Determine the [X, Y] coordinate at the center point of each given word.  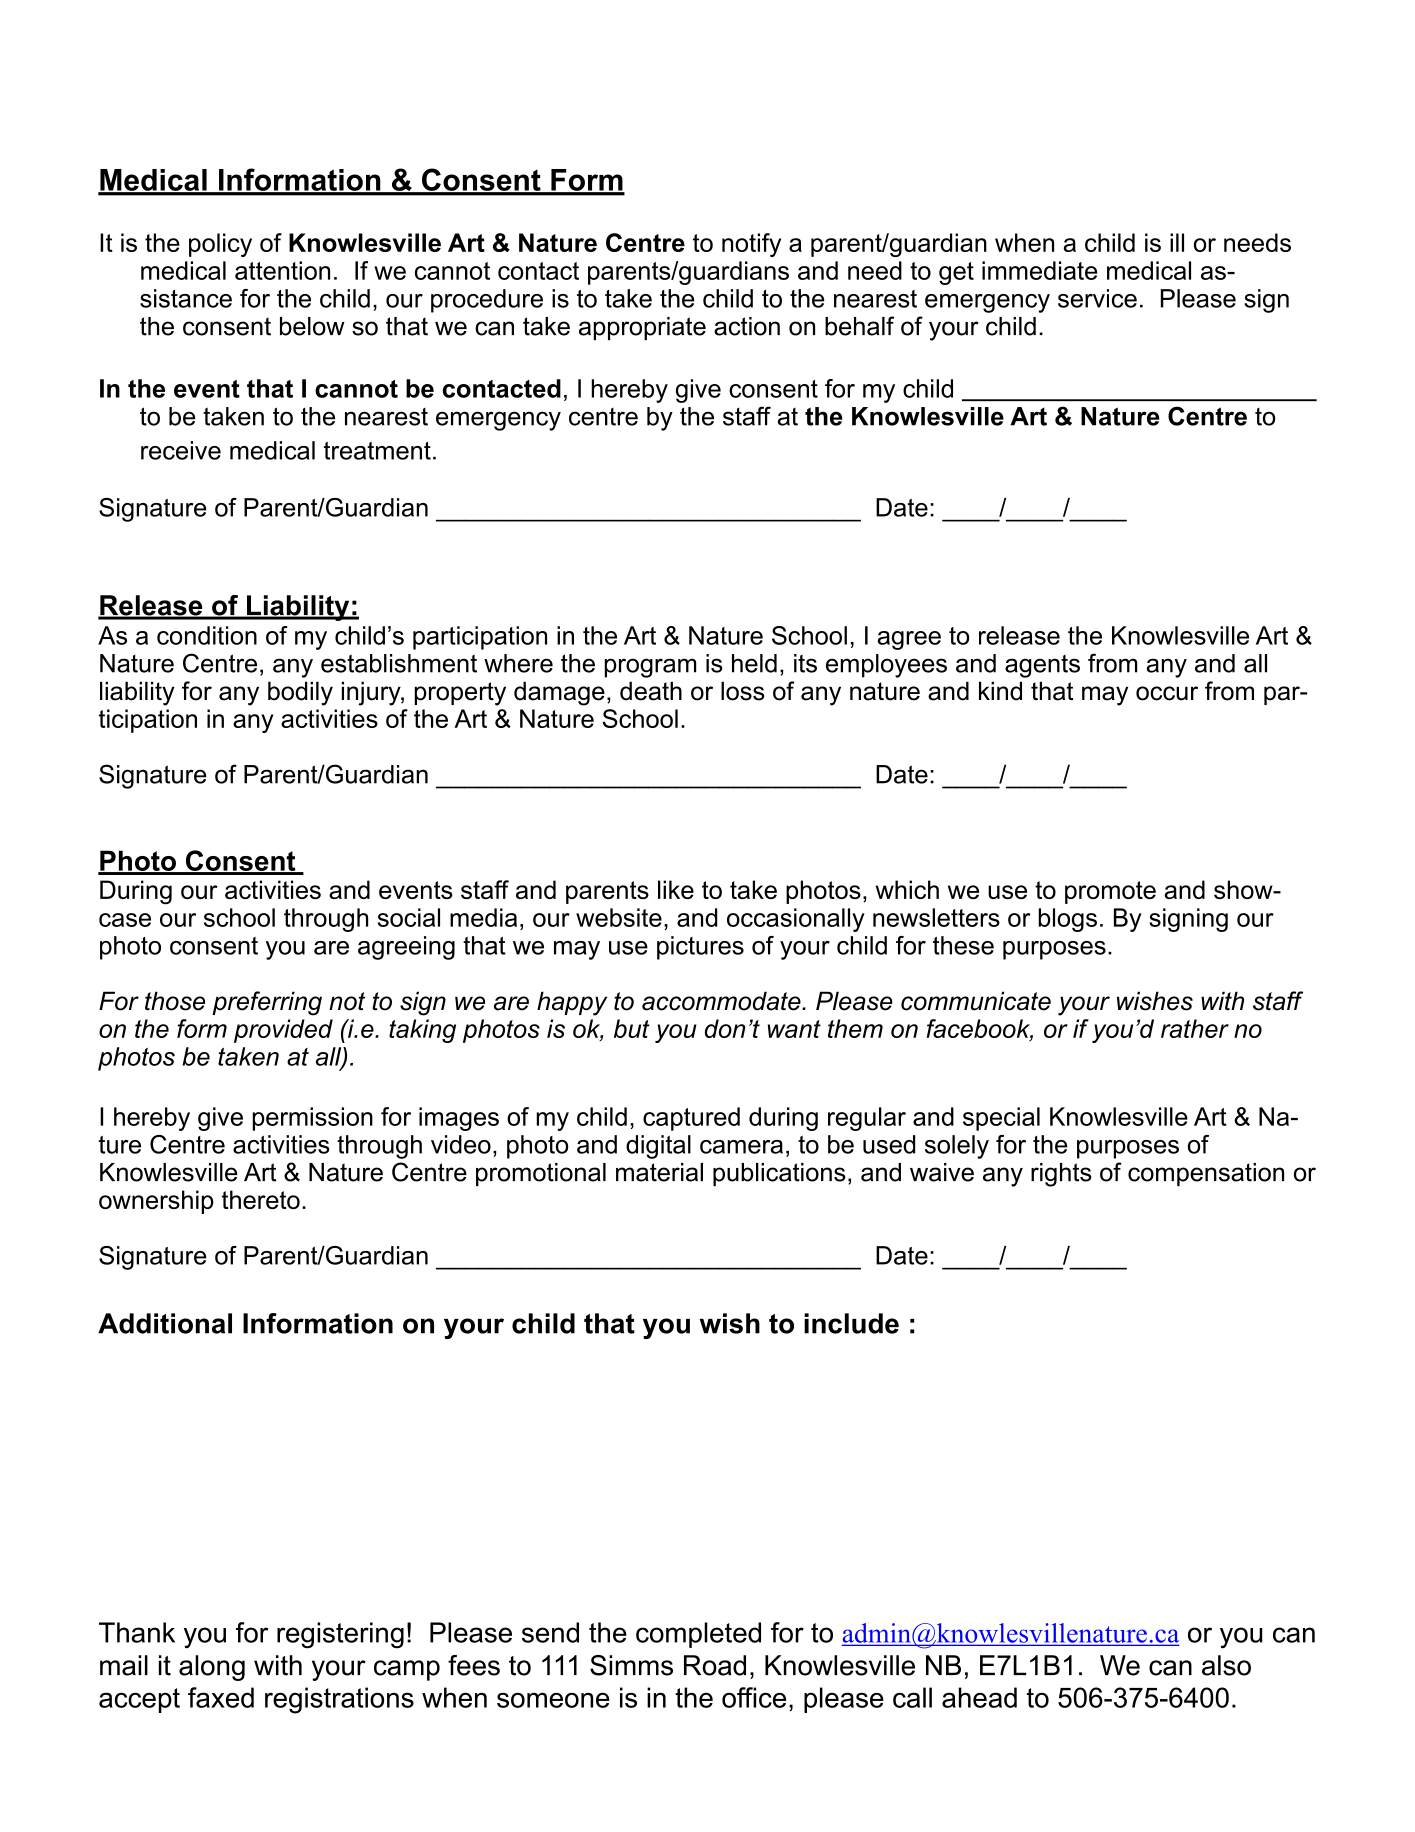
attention [282, 270]
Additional [165, 1323]
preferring [267, 1003]
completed [698, 1635]
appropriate [642, 328]
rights [1061, 1175]
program [650, 668]
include [851, 1323]
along [212, 1668]
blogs [1067, 920]
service [1097, 298]
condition [207, 635]
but [632, 1028]
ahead [979, 1697]
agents [1042, 666]
